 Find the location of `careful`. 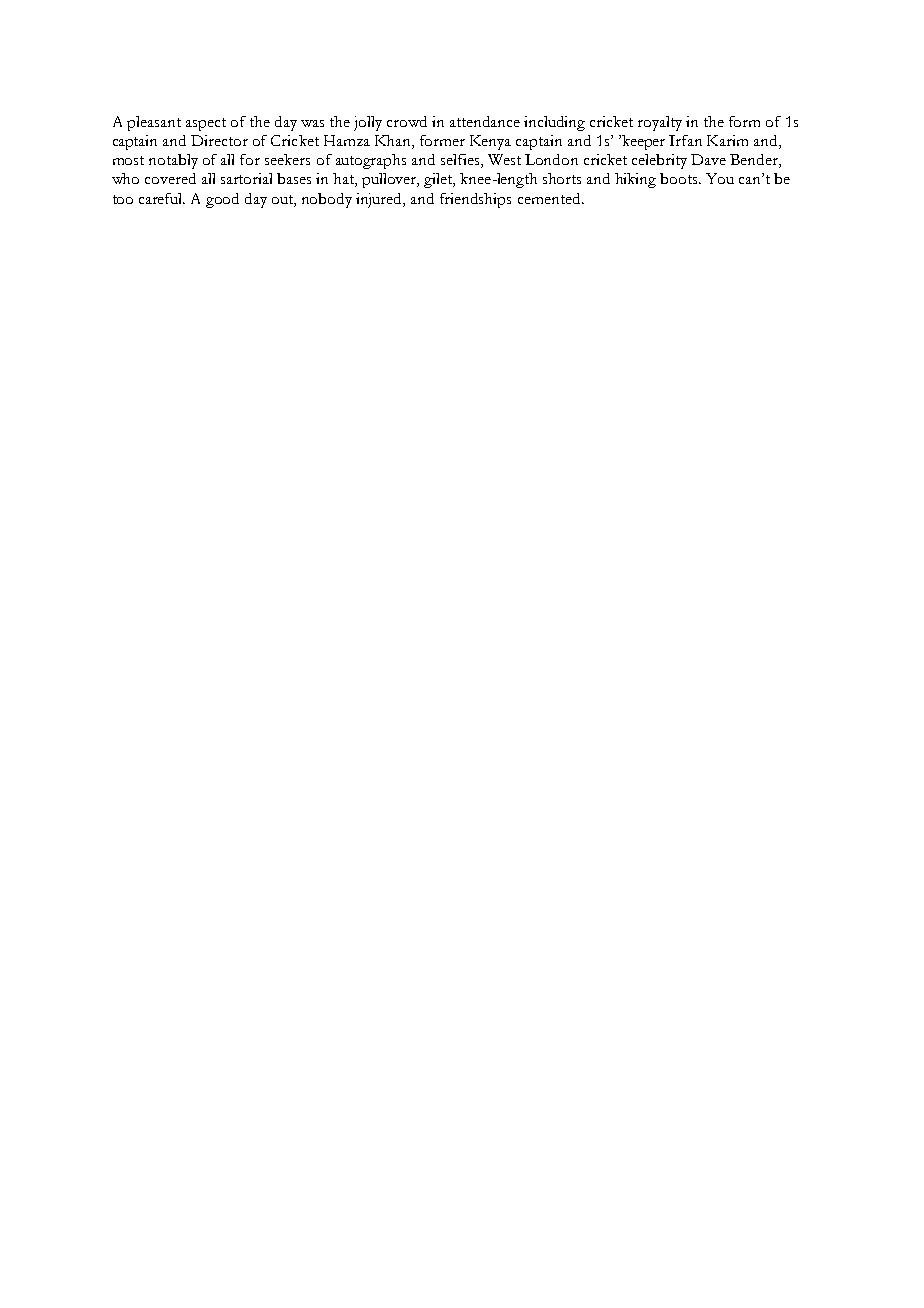

careful is located at coordinates (162, 198).
